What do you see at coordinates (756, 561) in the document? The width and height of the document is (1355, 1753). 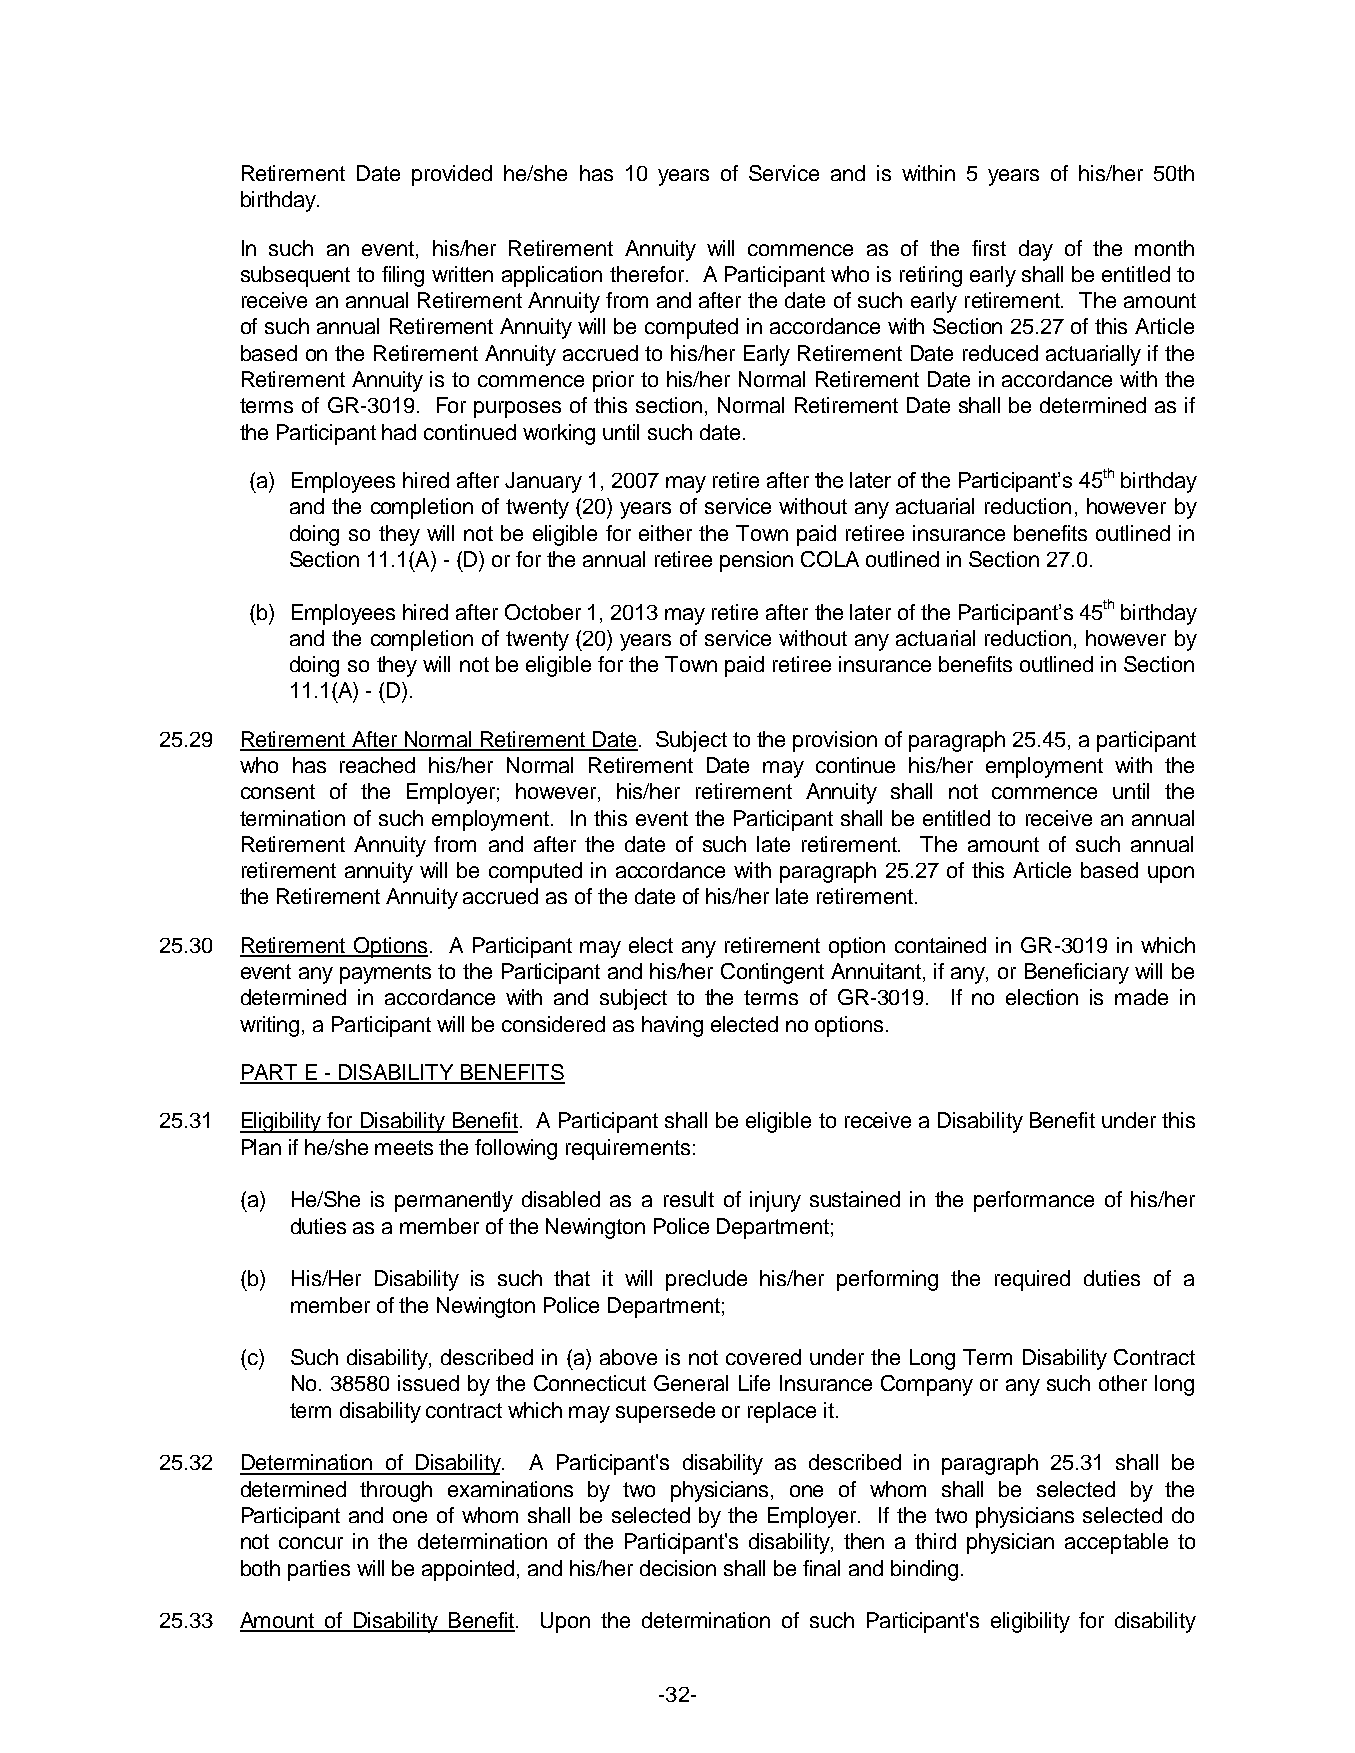 I see `pension` at bounding box center [756, 561].
